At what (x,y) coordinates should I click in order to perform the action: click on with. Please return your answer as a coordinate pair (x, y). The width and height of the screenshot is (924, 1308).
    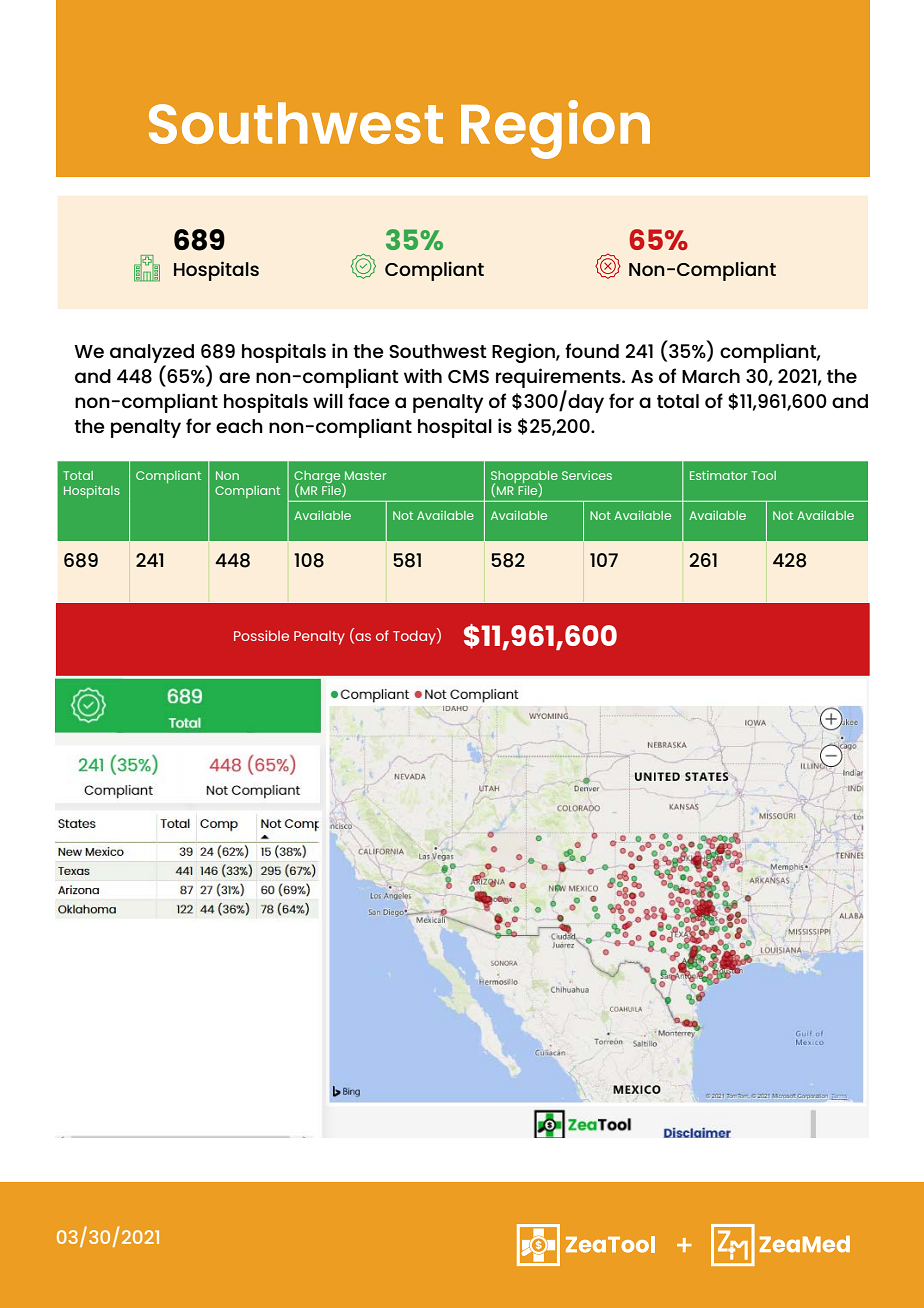
    Looking at the image, I should click on (423, 375).
